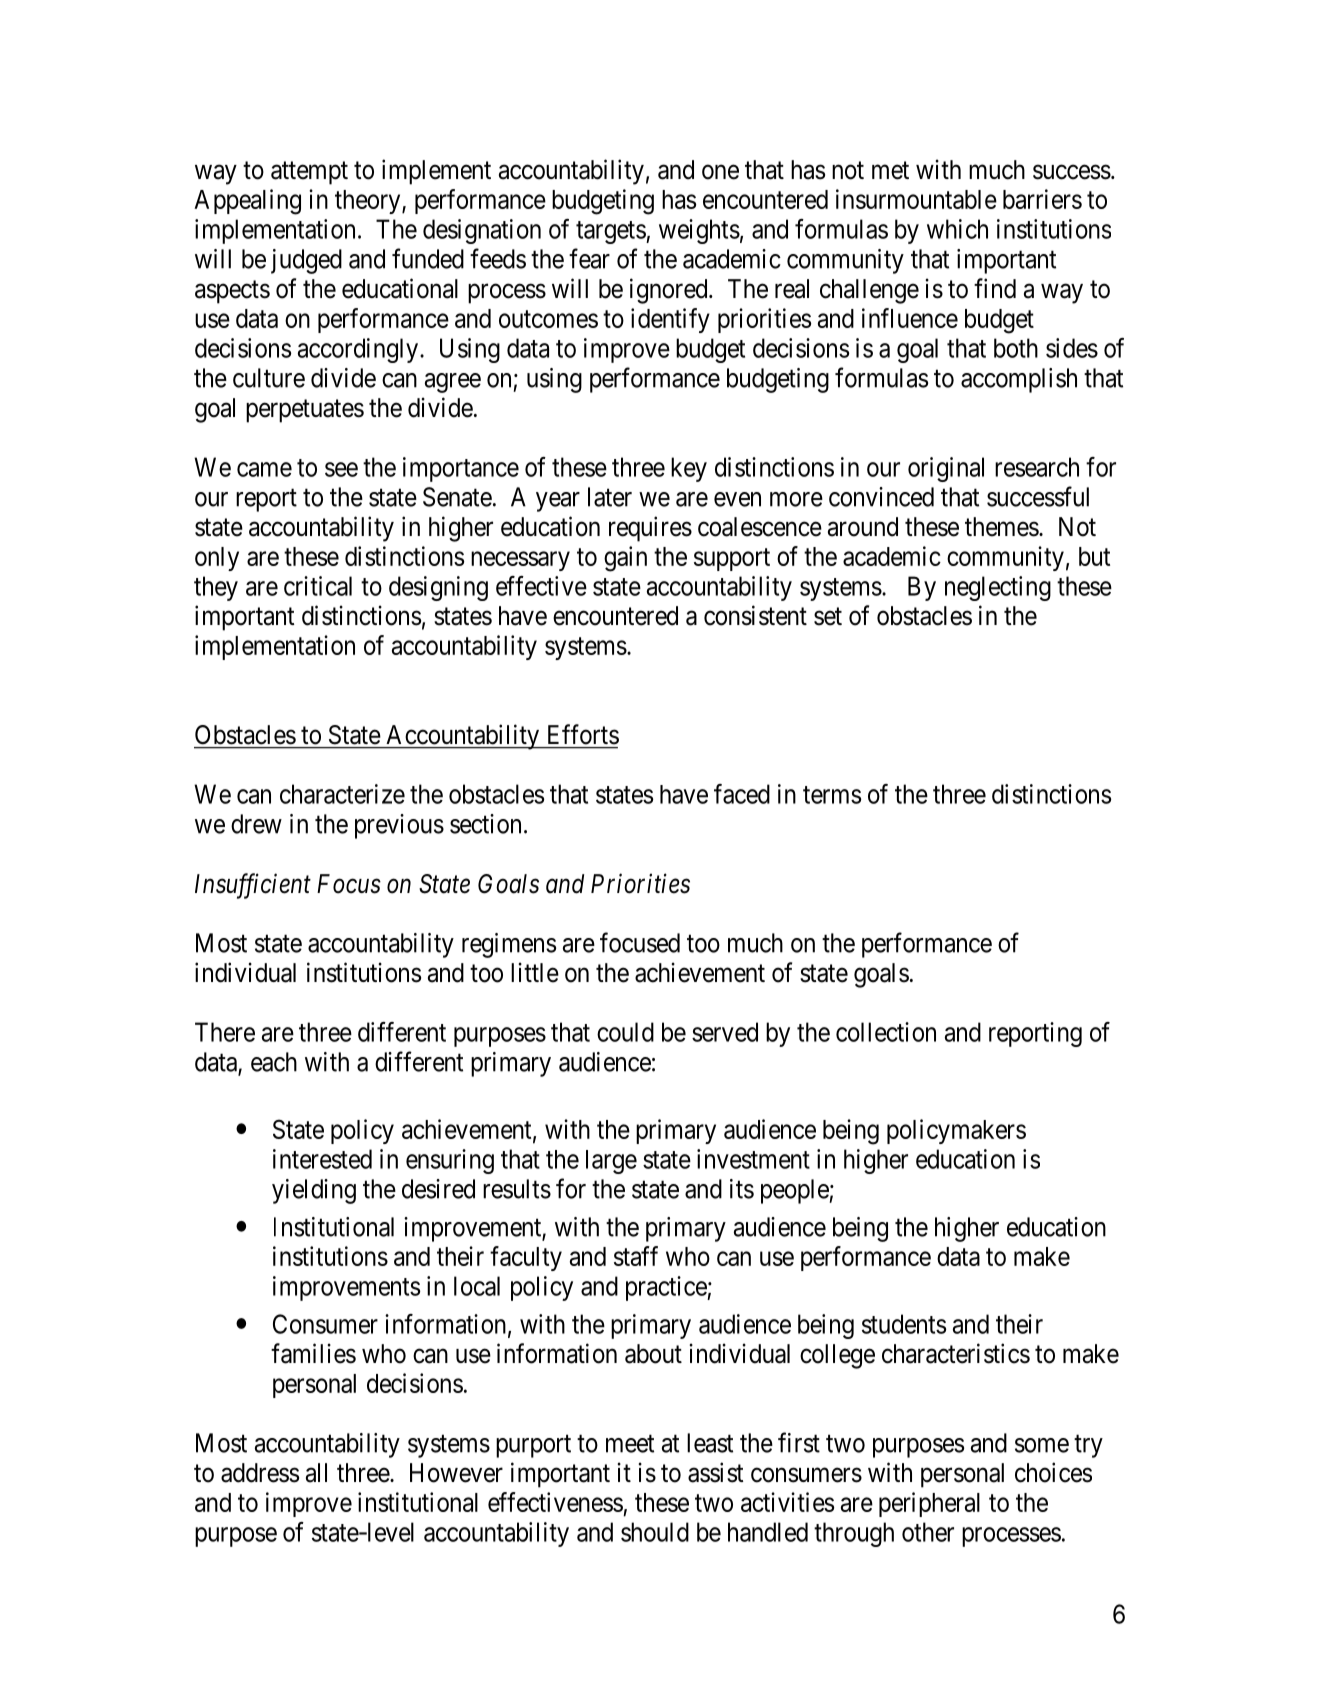 The image size is (1319, 1707). Describe the element at coordinates (929, 1504) in the screenshot. I see `peripheral` at that location.
